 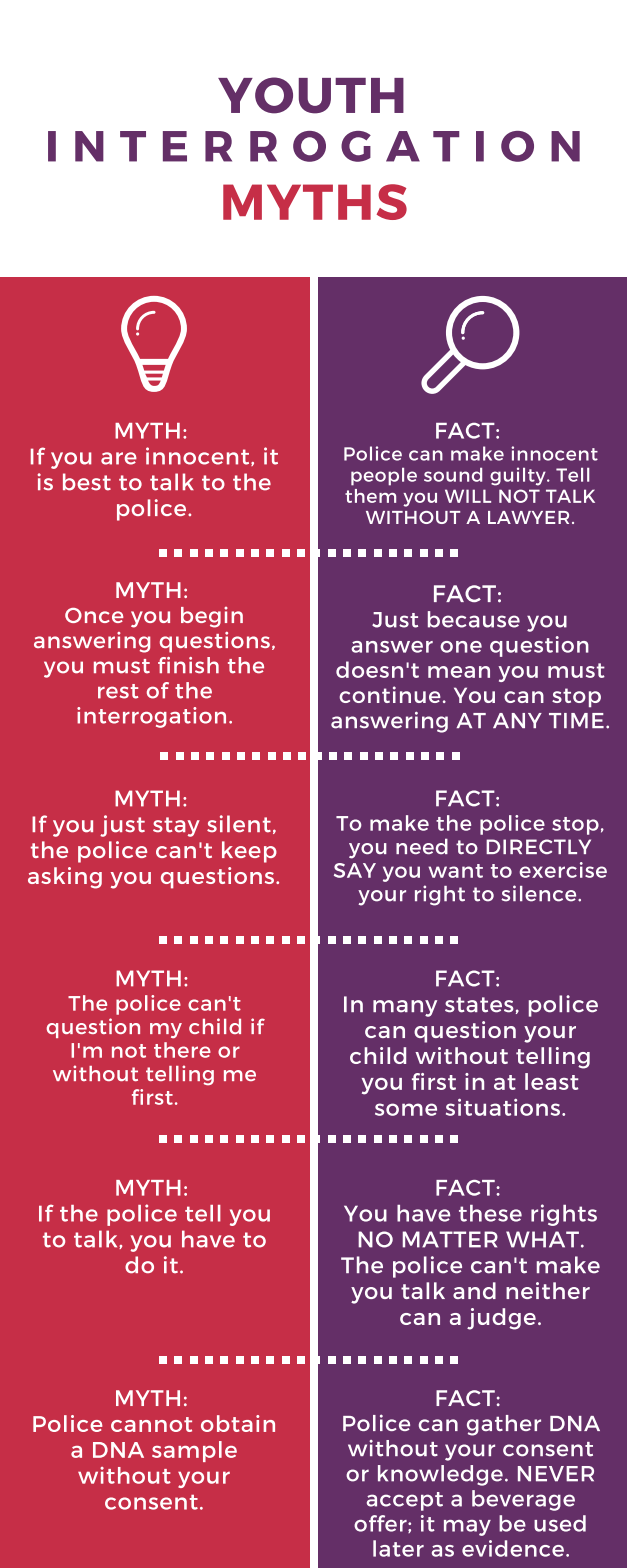 I want to click on guilty, so click(x=519, y=476).
